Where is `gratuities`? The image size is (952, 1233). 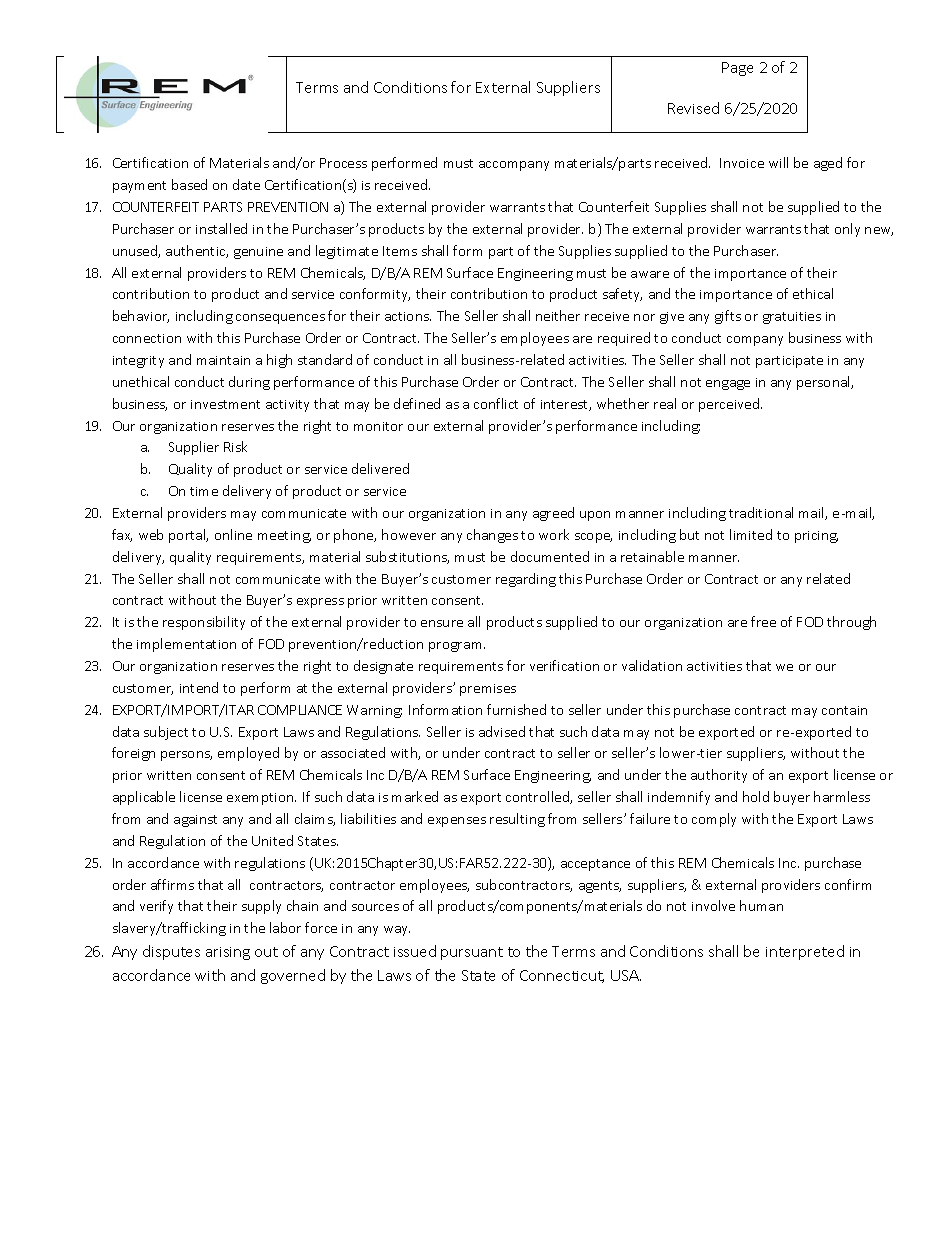
gratuities is located at coordinates (792, 318).
